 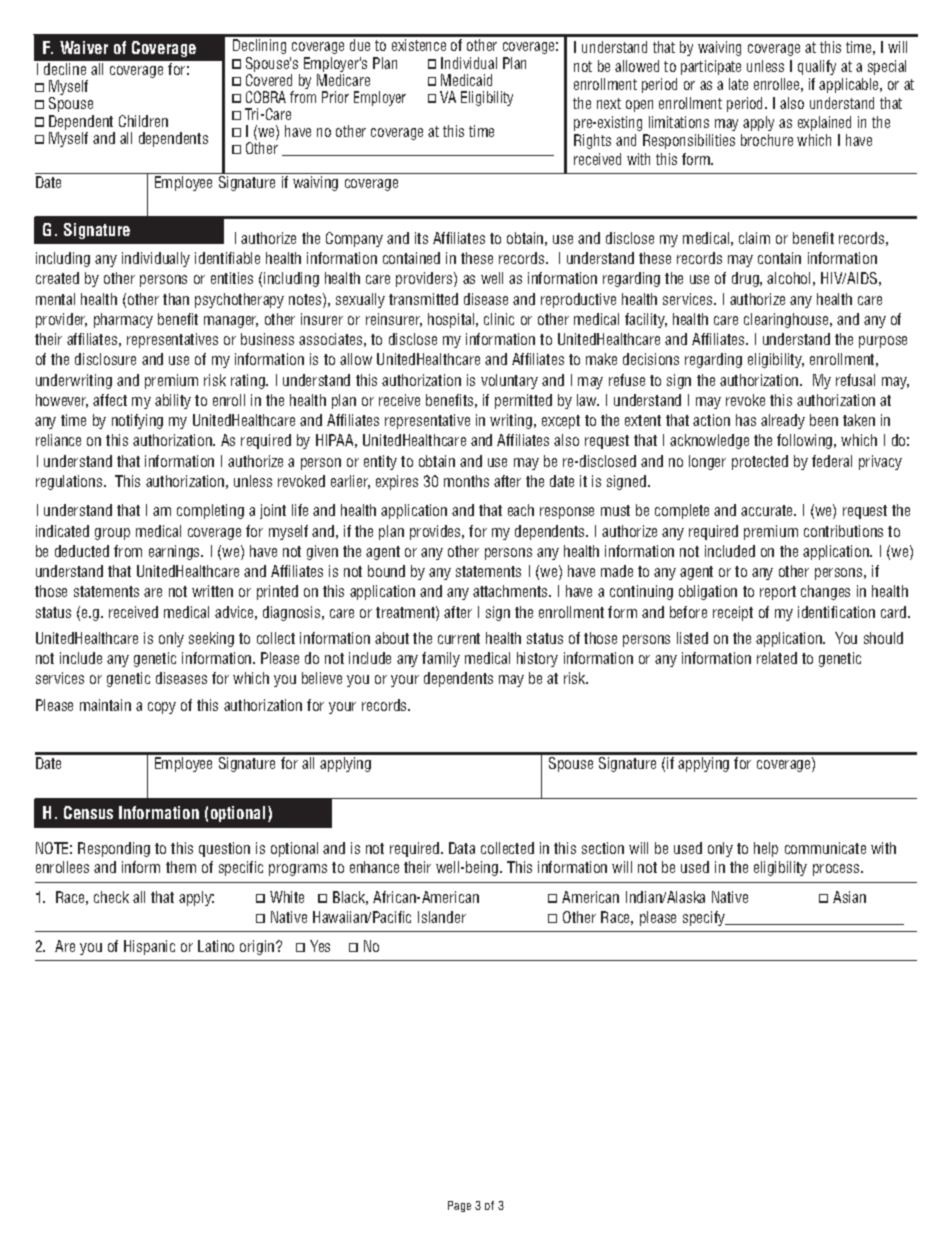 What do you see at coordinates (817, 67) in the document?
I see `qualify` at bounding box center [817, 67].
